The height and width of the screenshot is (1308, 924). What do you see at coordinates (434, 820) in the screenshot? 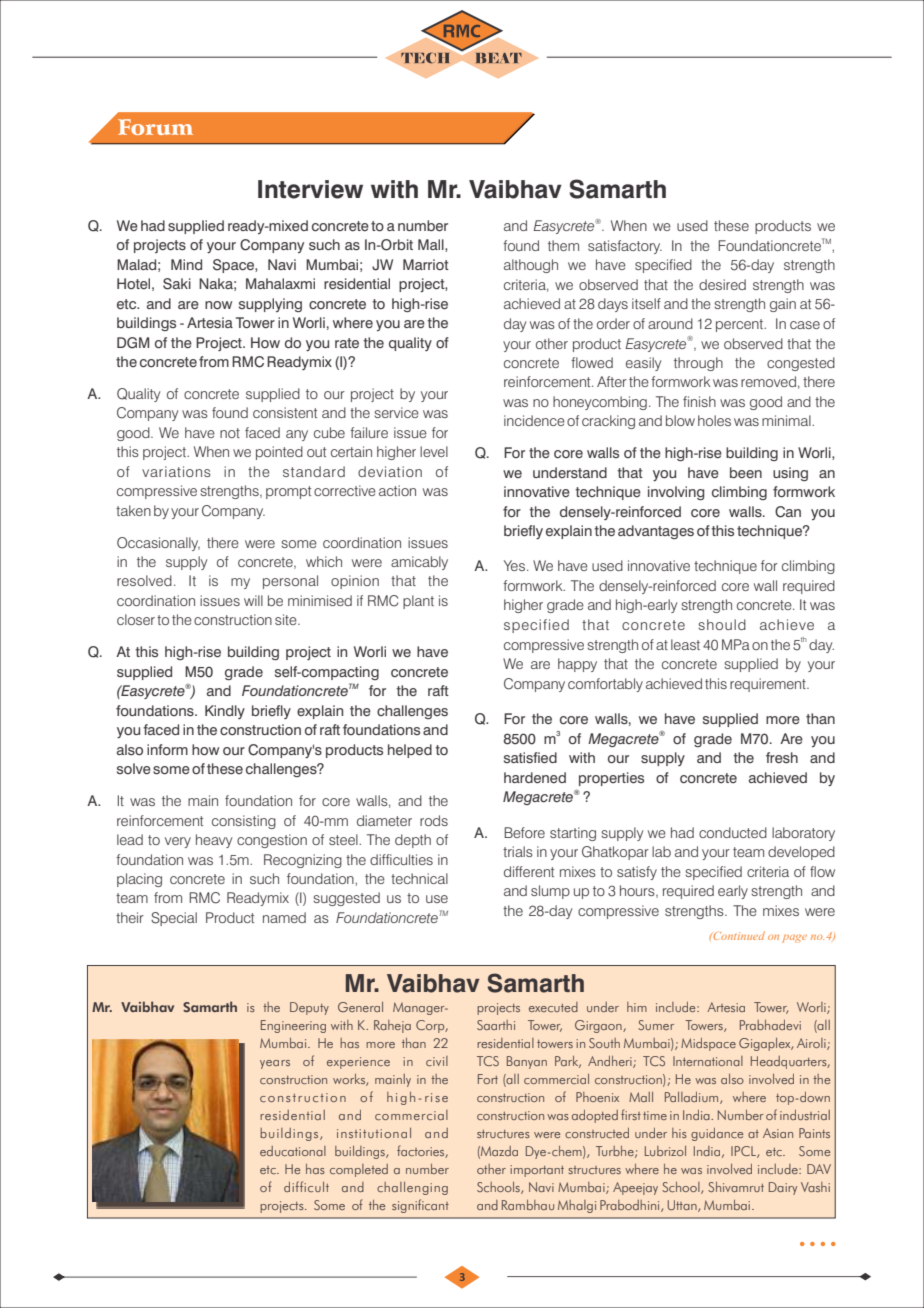
I see `rods` at bounding box center [434, 820].
